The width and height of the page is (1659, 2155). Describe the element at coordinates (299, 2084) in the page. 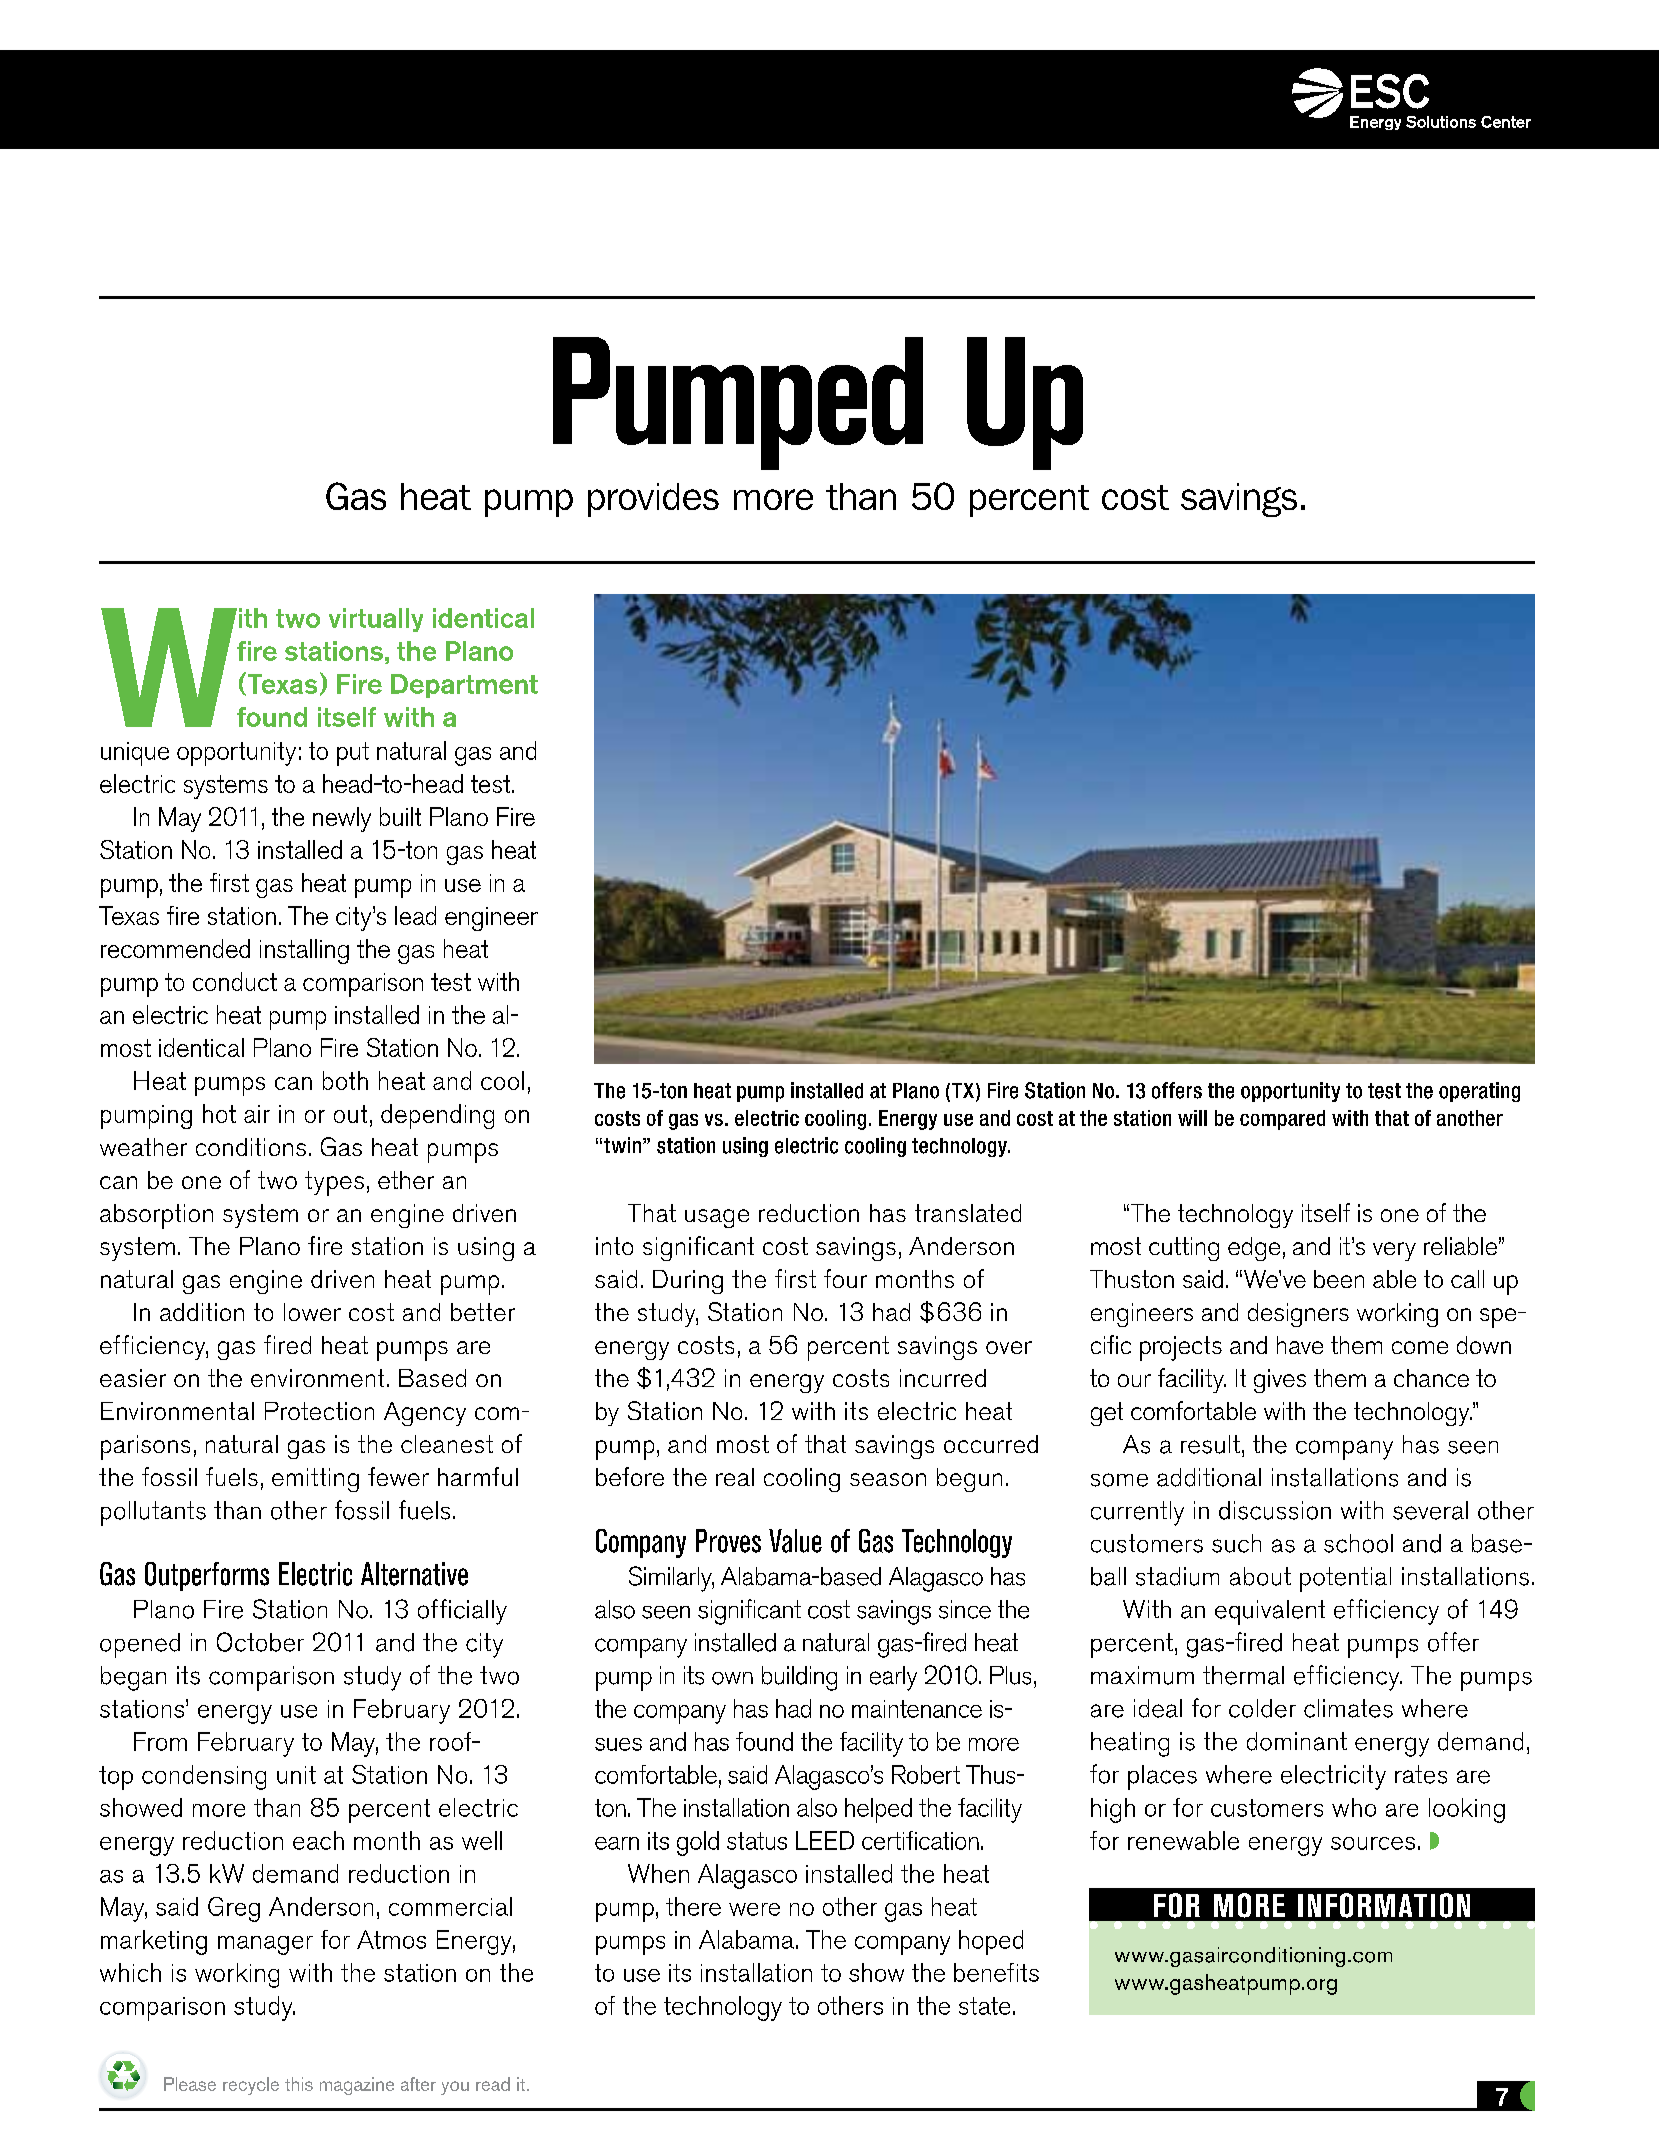

I see `this` at that location.
